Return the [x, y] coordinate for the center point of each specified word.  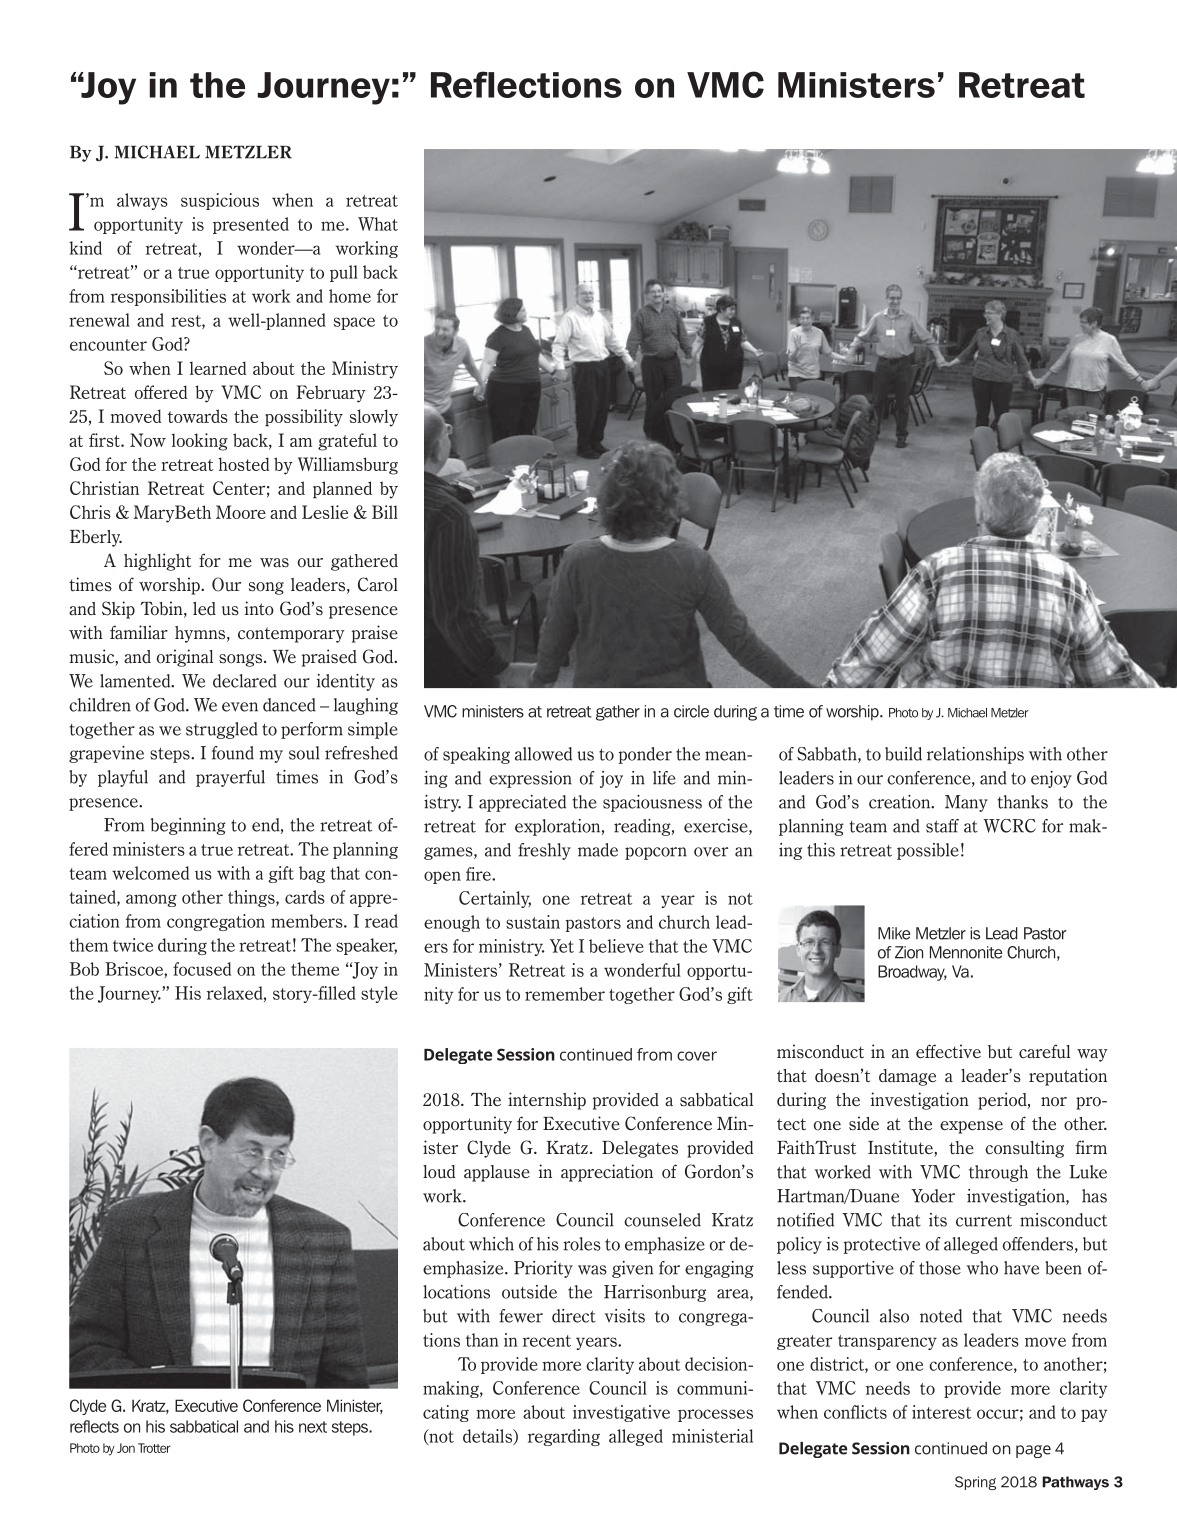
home [350, 296]
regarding [564, 1437]
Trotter [154, 1448]
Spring [975, 1483]
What [378, 224]
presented [251, 225]
